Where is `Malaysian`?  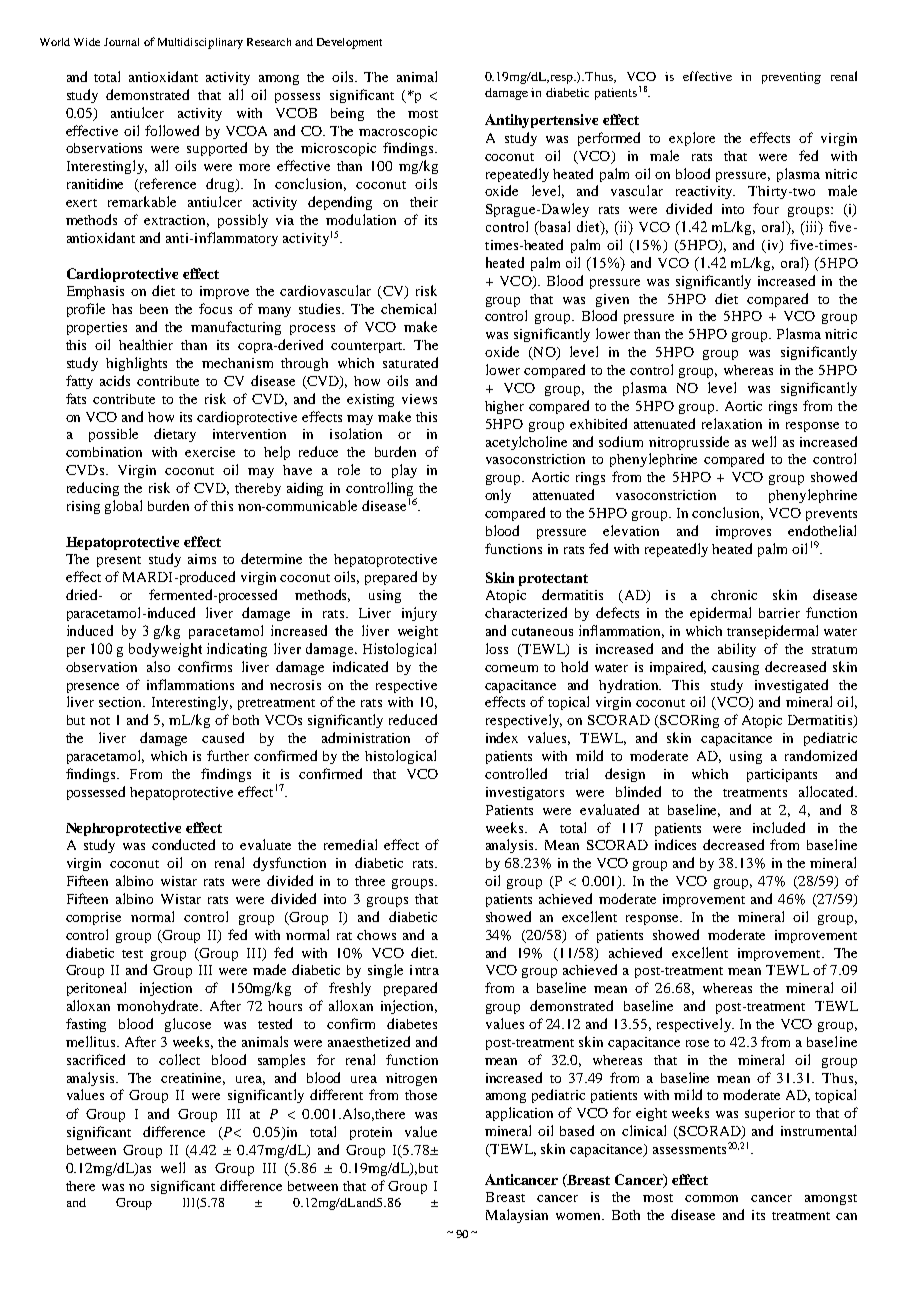 Malaysian is located at coordinates (517, 1216).
